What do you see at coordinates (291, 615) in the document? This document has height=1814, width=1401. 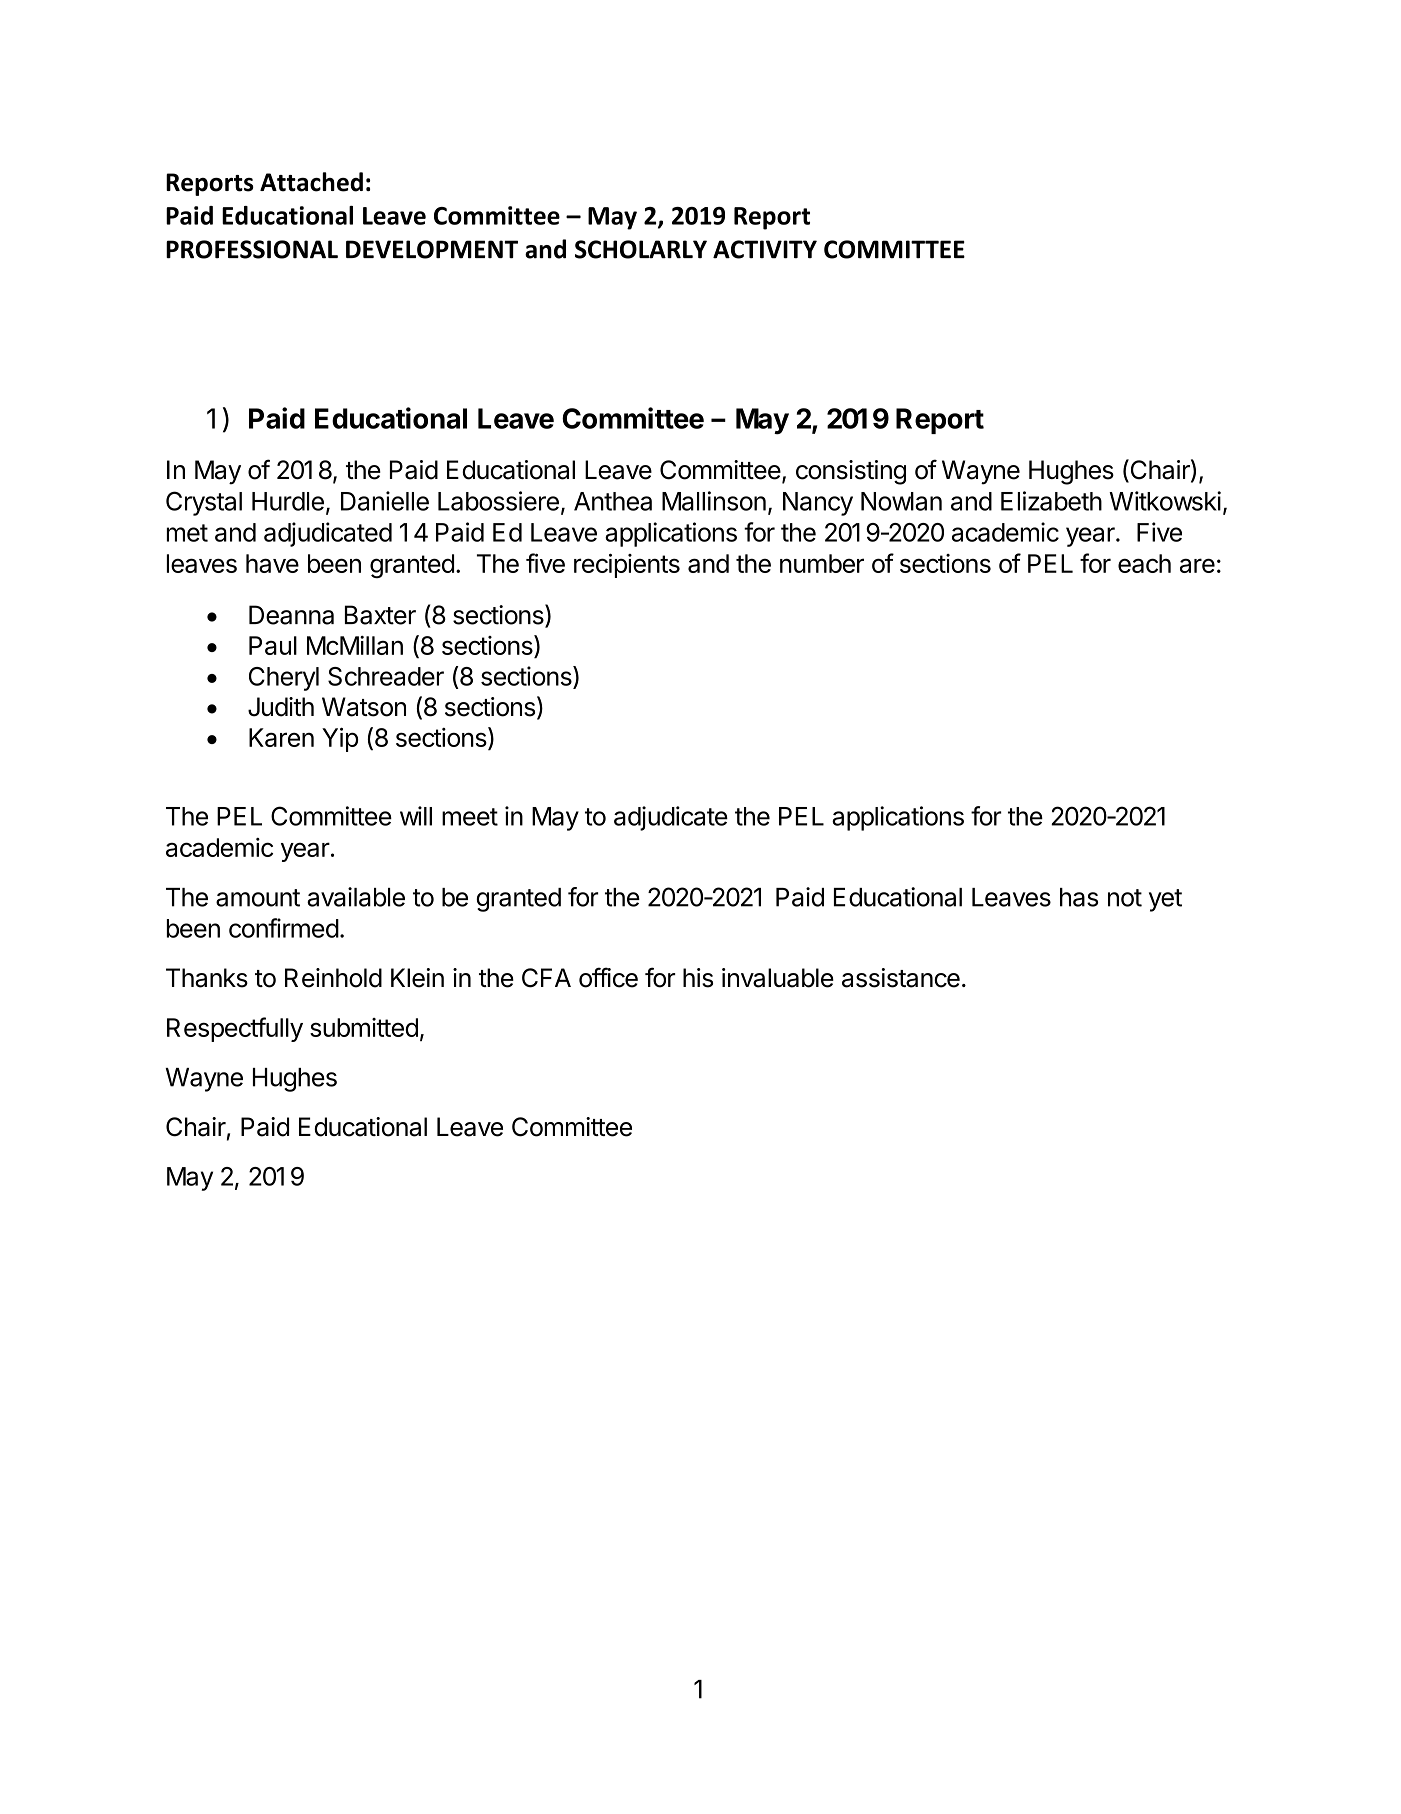 I see `Deanna` at bounding box center [291, 615].
